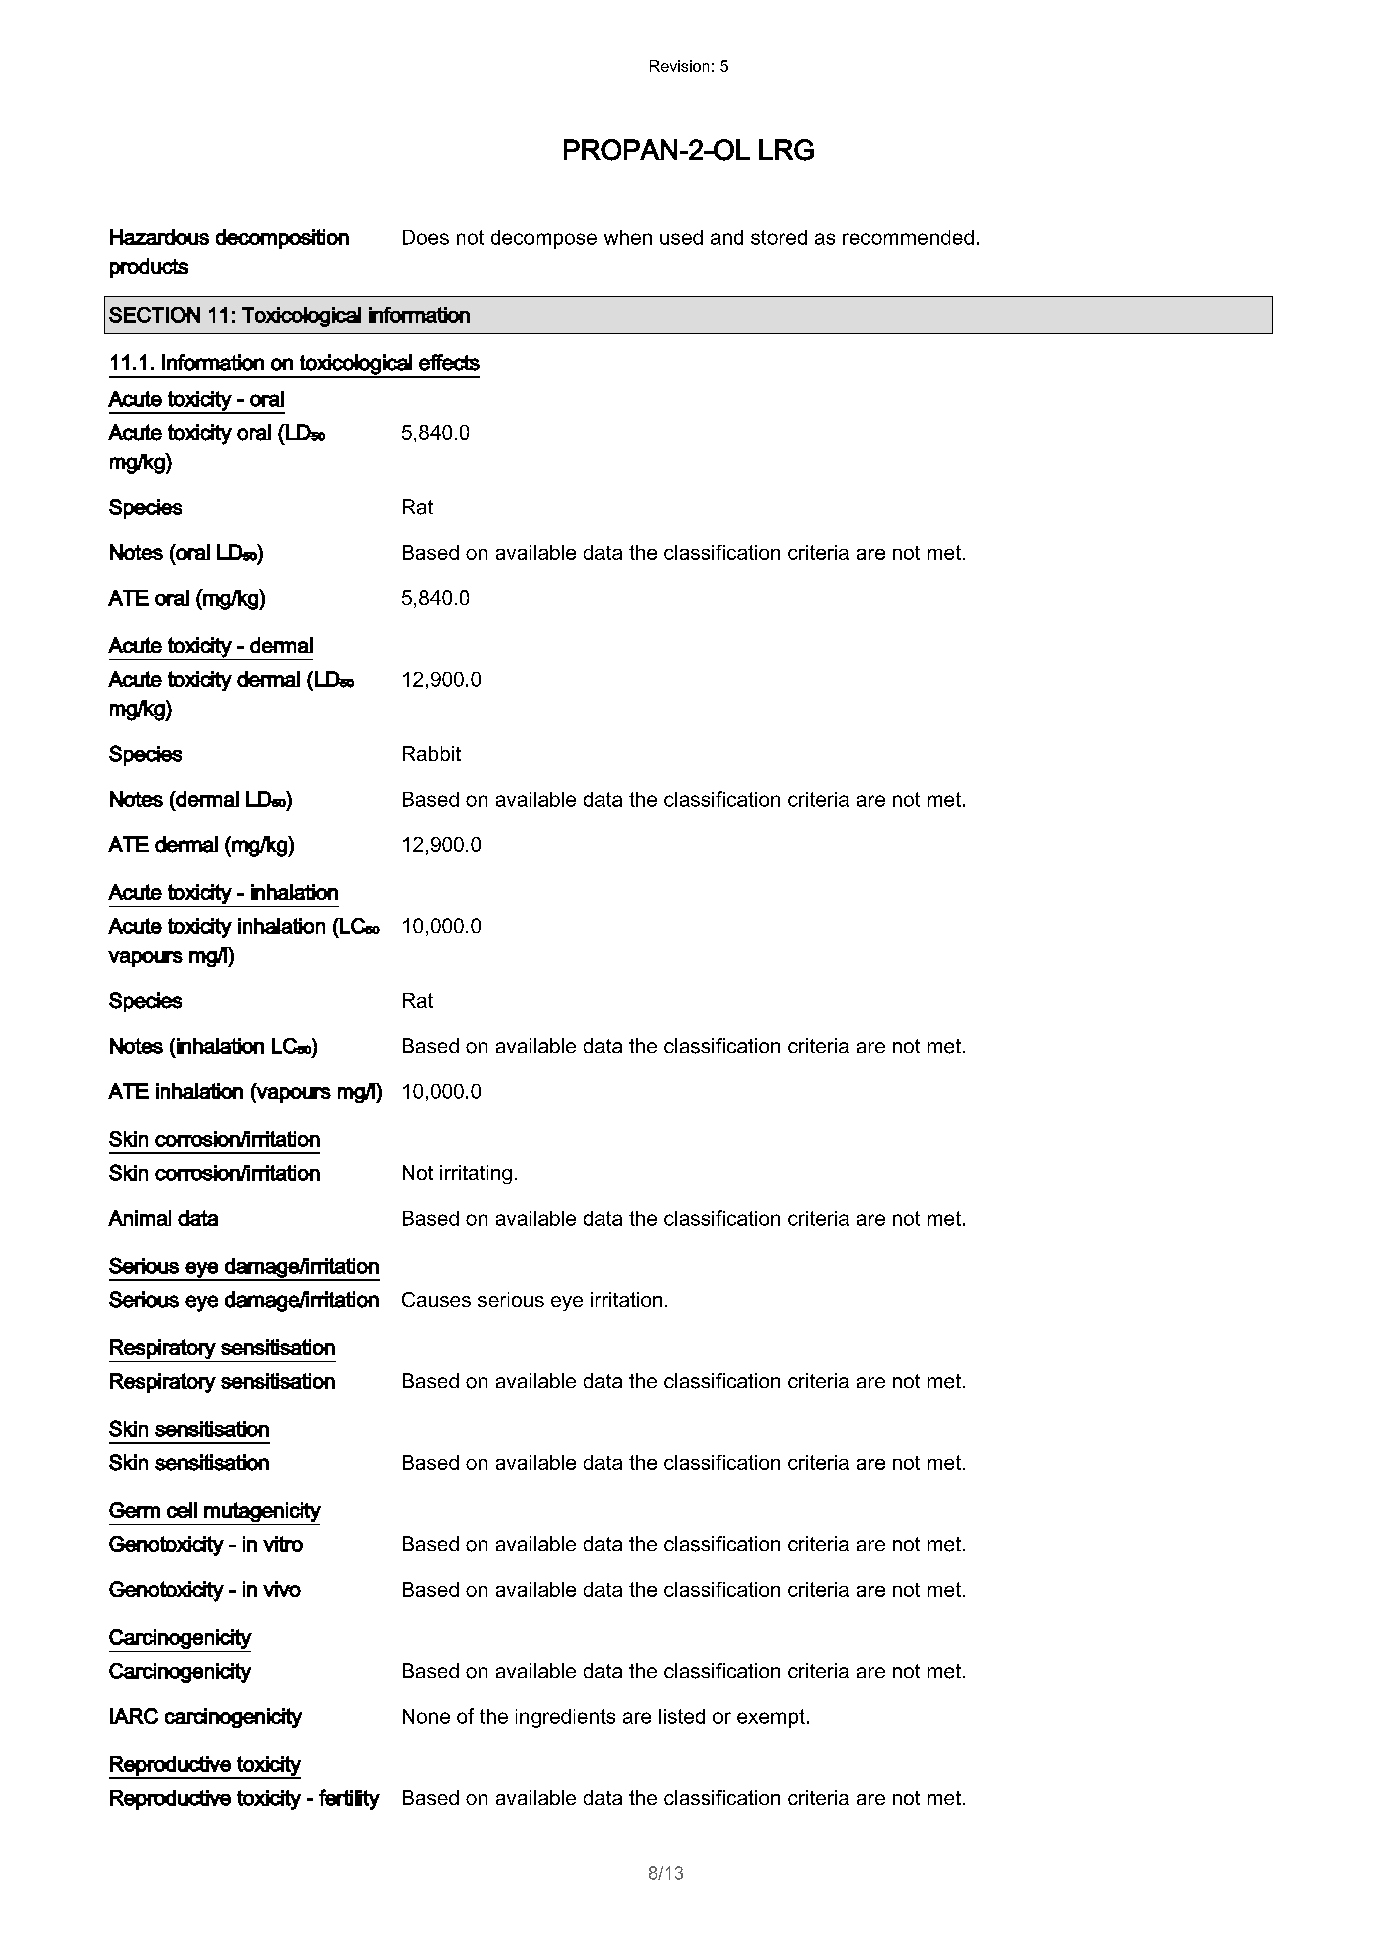 The image size is (1377, 1949). I want to click on ingredients, so click(565, 1718).
